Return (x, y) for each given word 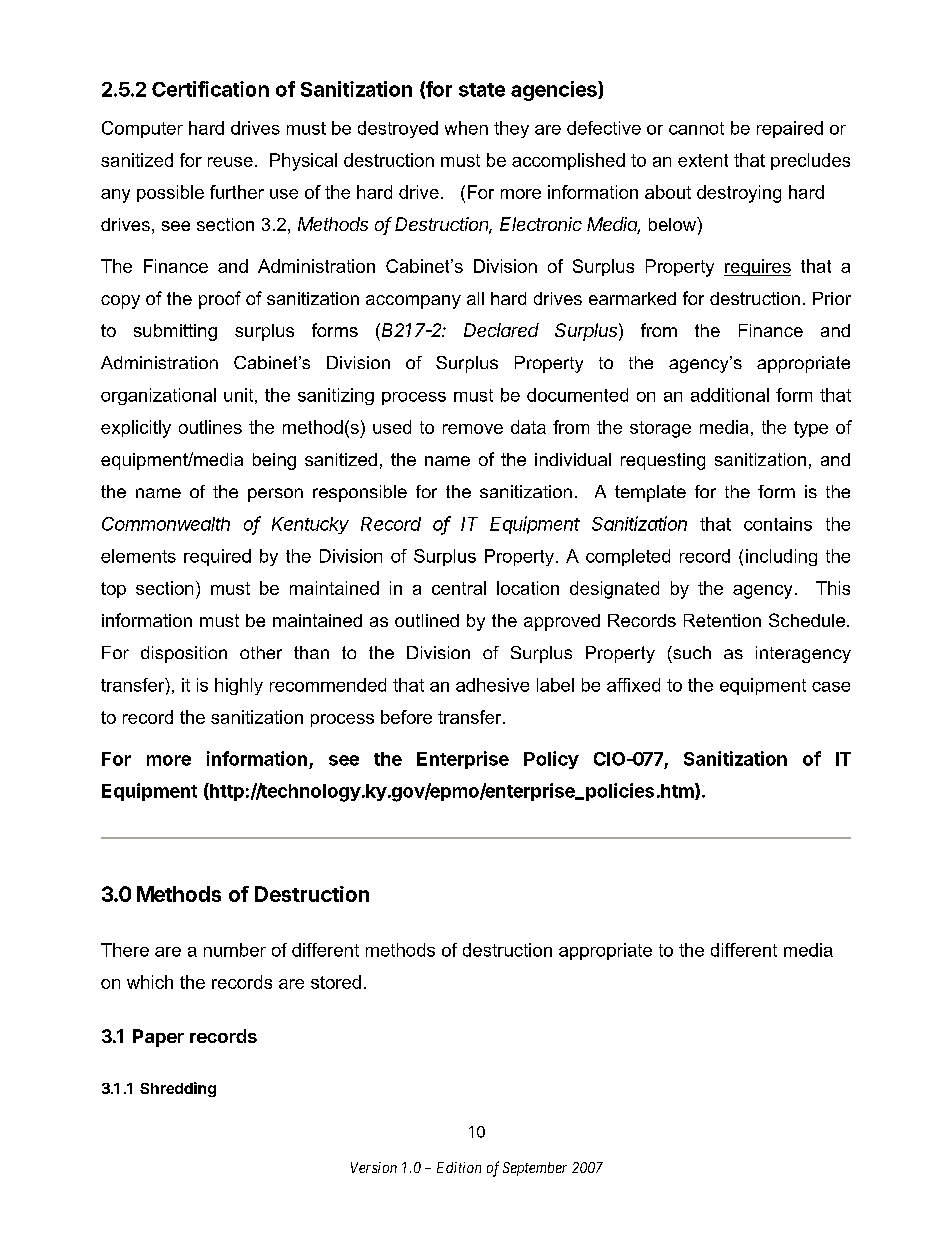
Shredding (178, 1089)
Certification (210, 89)
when (466, 128)
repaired (790, 129)
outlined (427, 620)
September (535, 1169)
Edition (459, 1167)
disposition (184, 654)
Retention (722, 620)
